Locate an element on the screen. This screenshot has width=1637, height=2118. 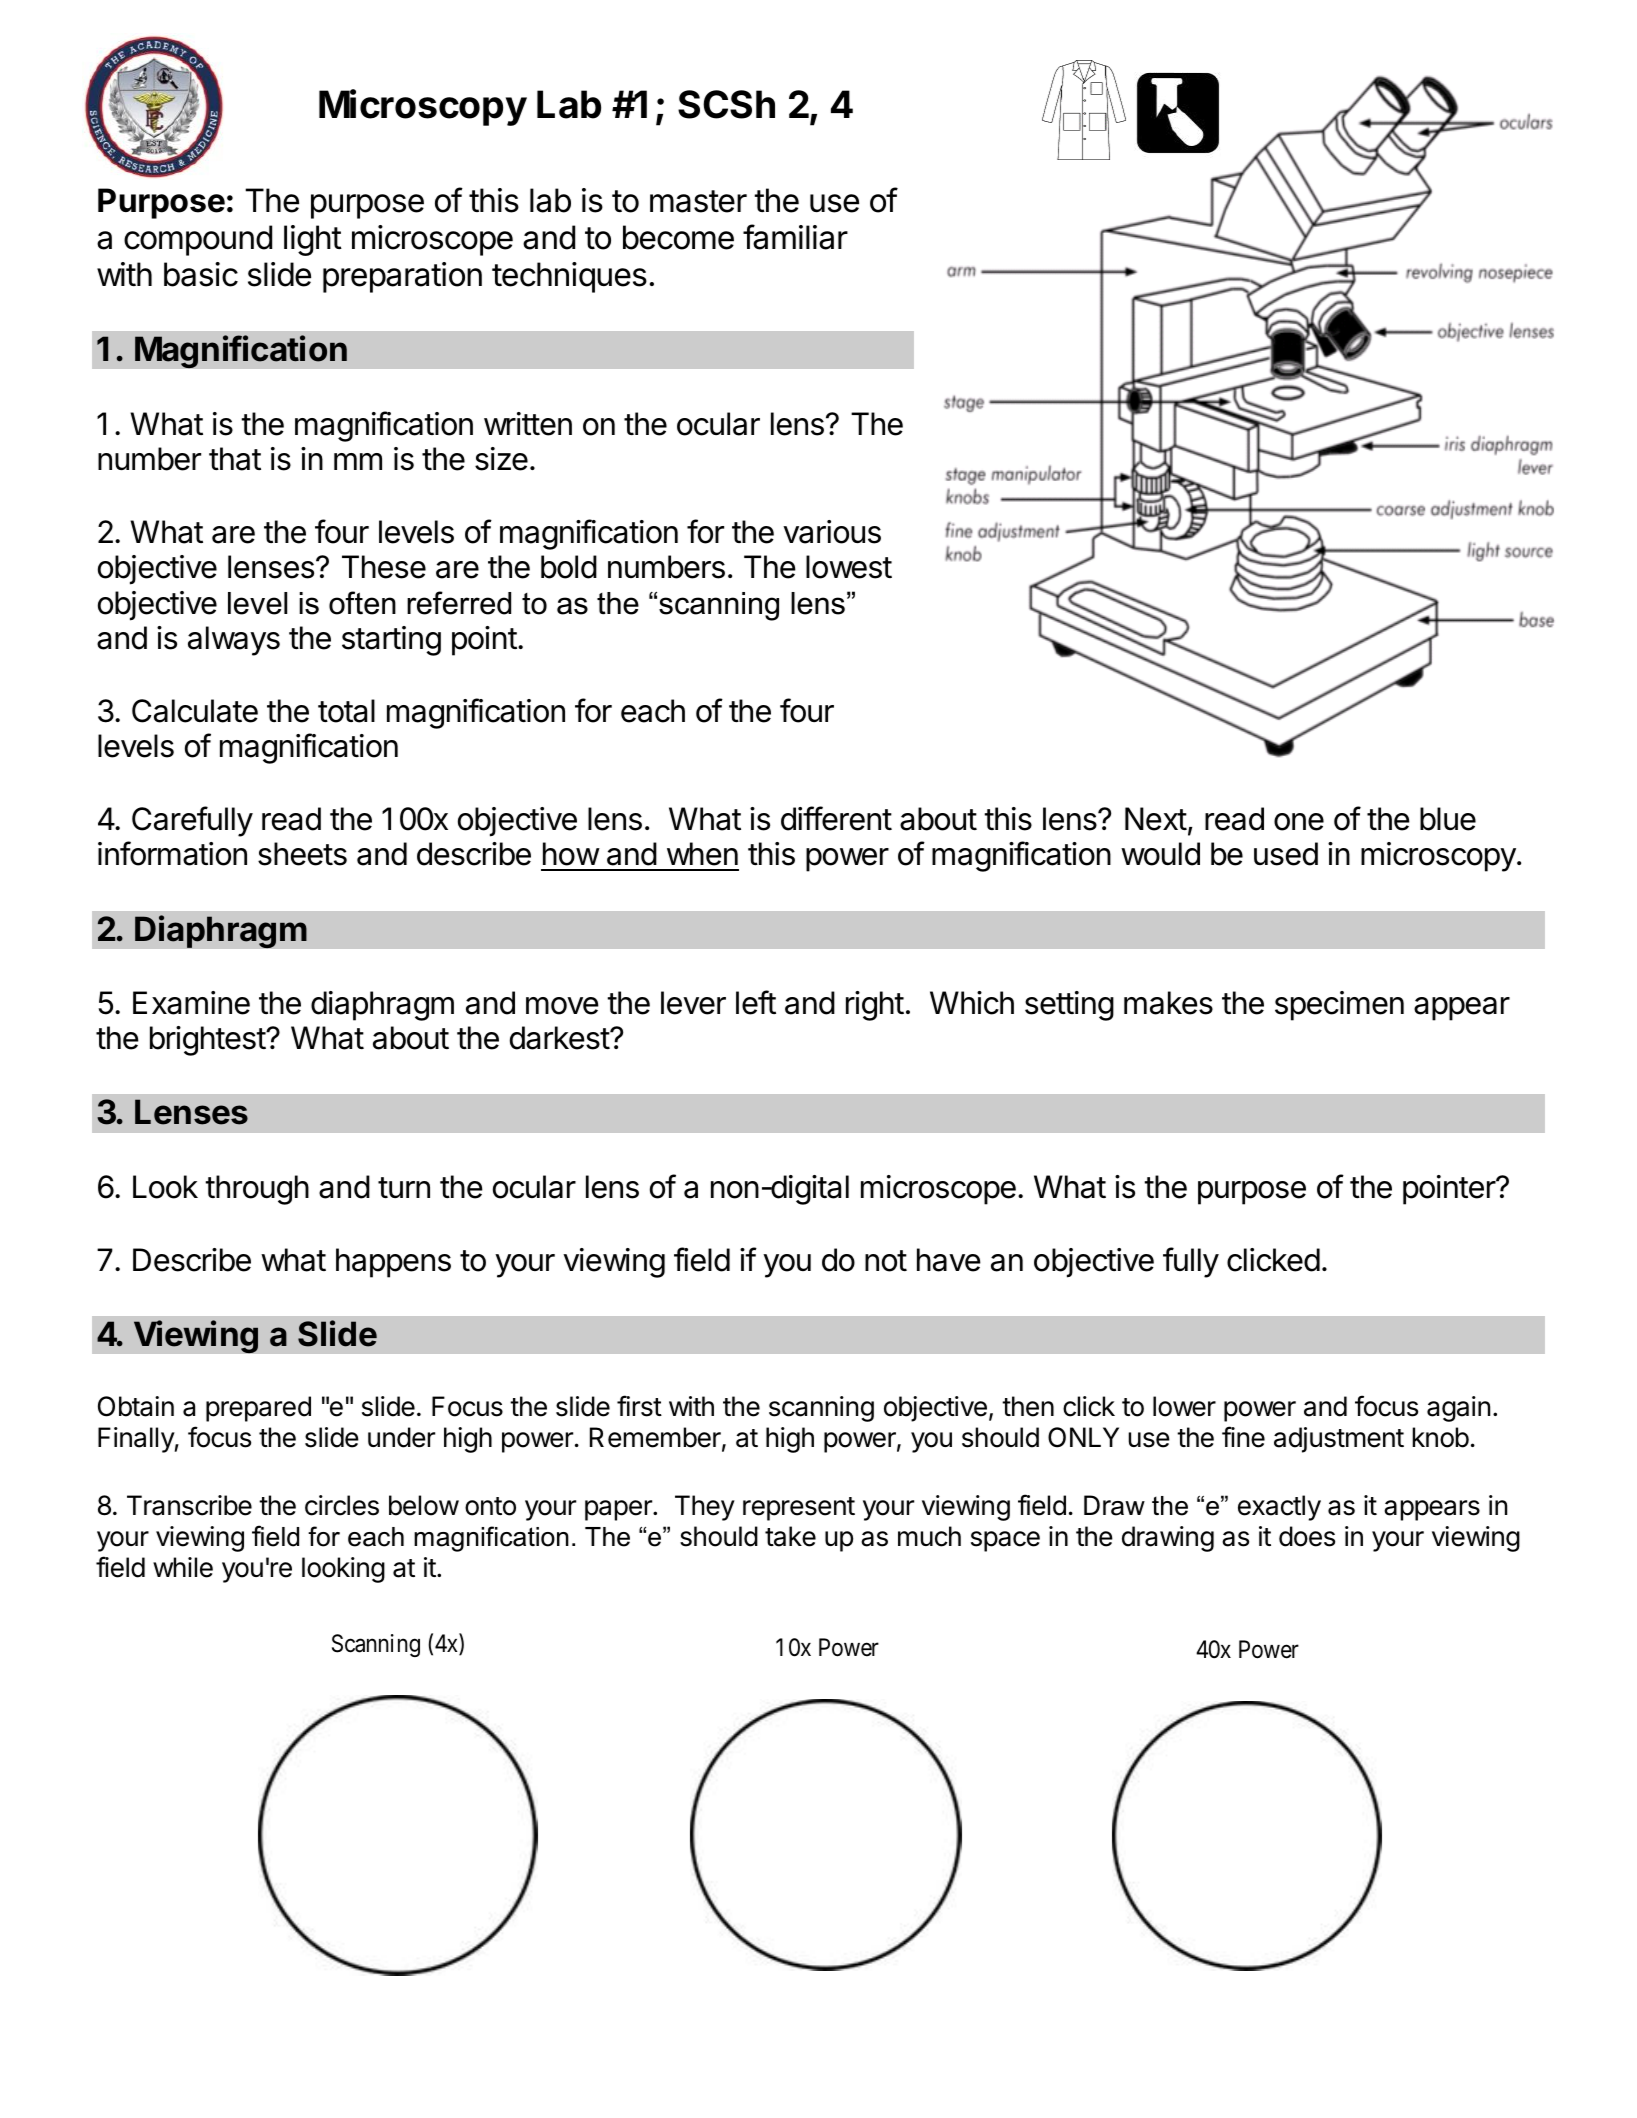
circles is located at coordinates (342, 1505).
